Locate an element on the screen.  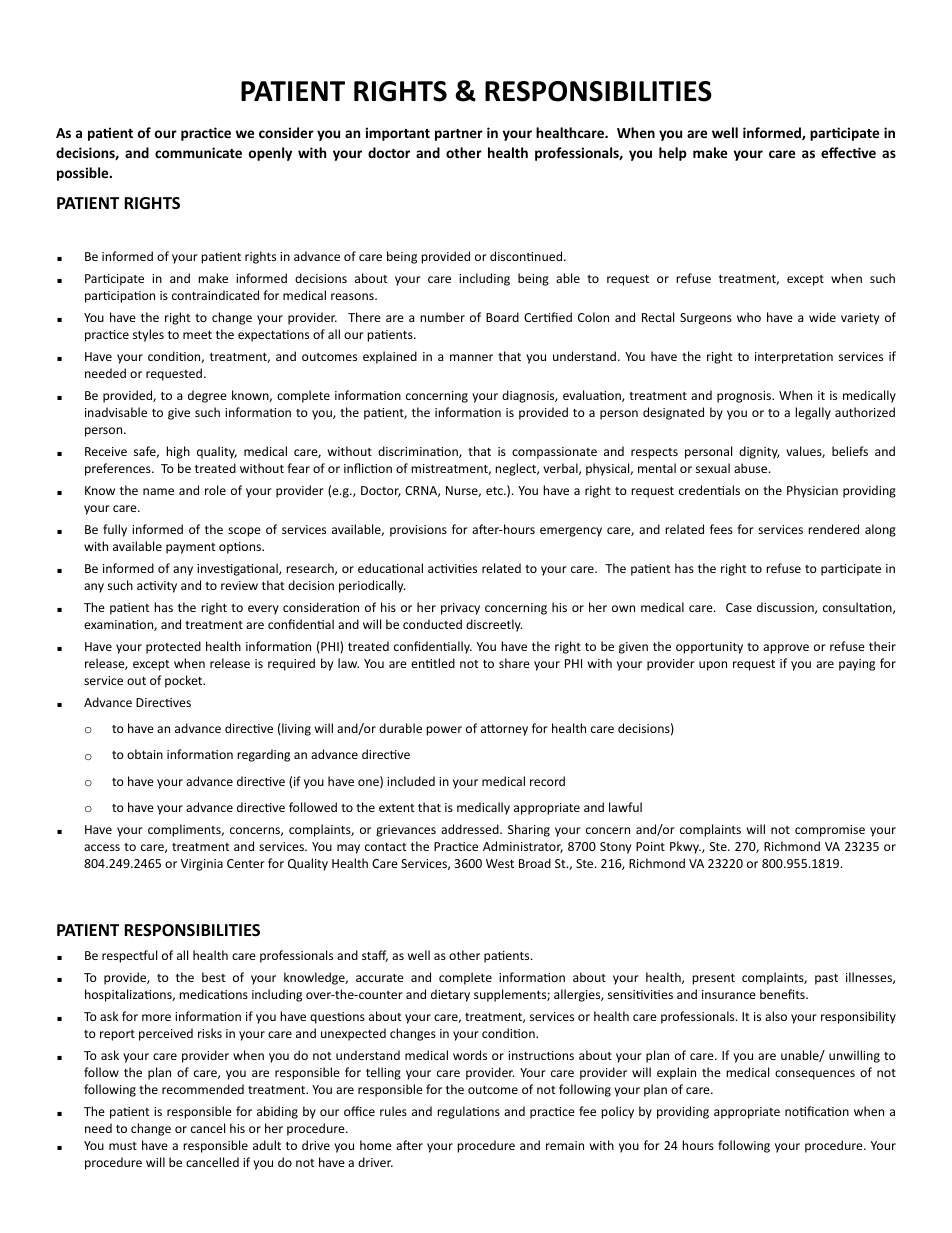
rules is located at coordinates (393, 1111).
